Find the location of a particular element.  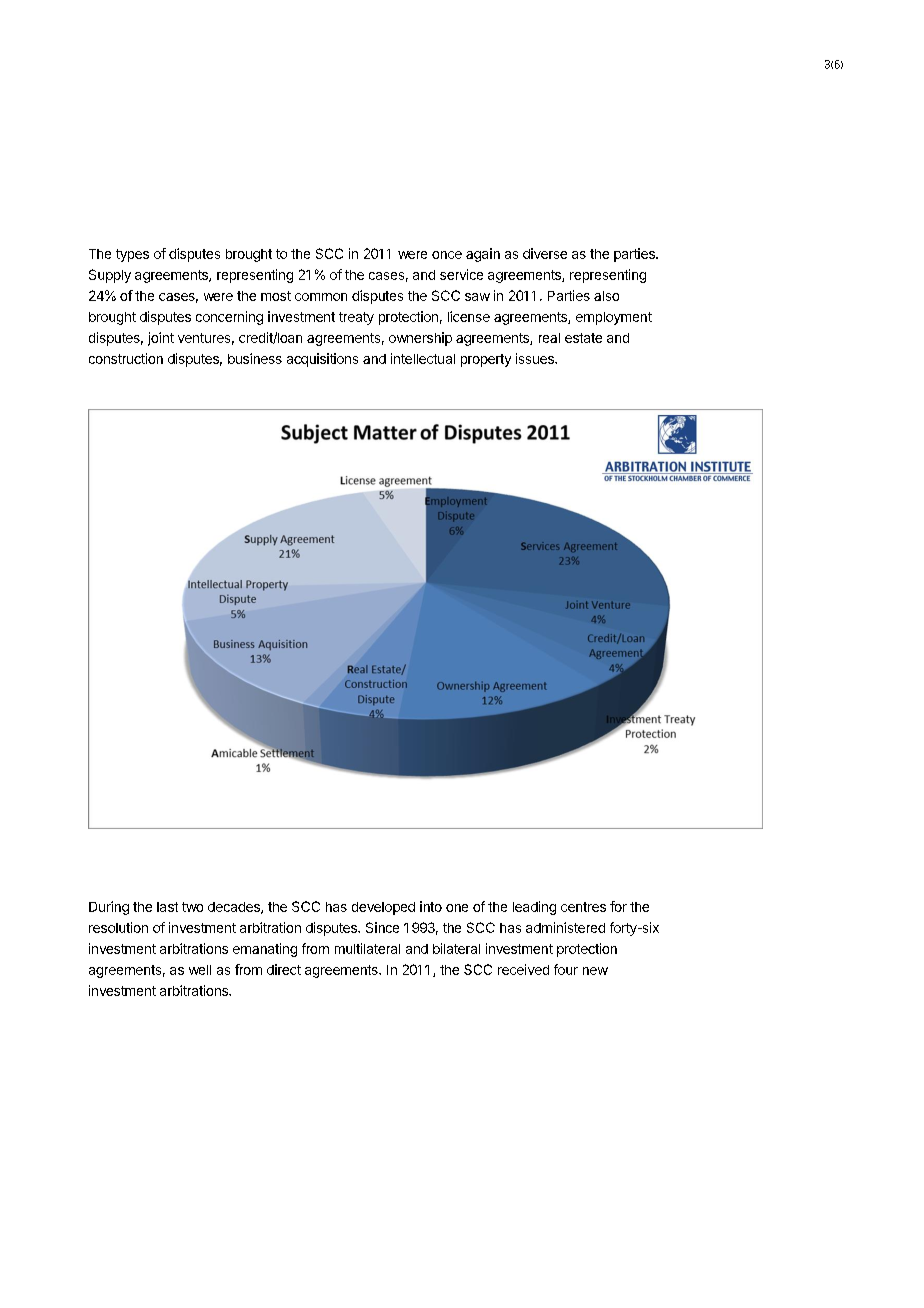

developed is located at coordinates (383, 908).
